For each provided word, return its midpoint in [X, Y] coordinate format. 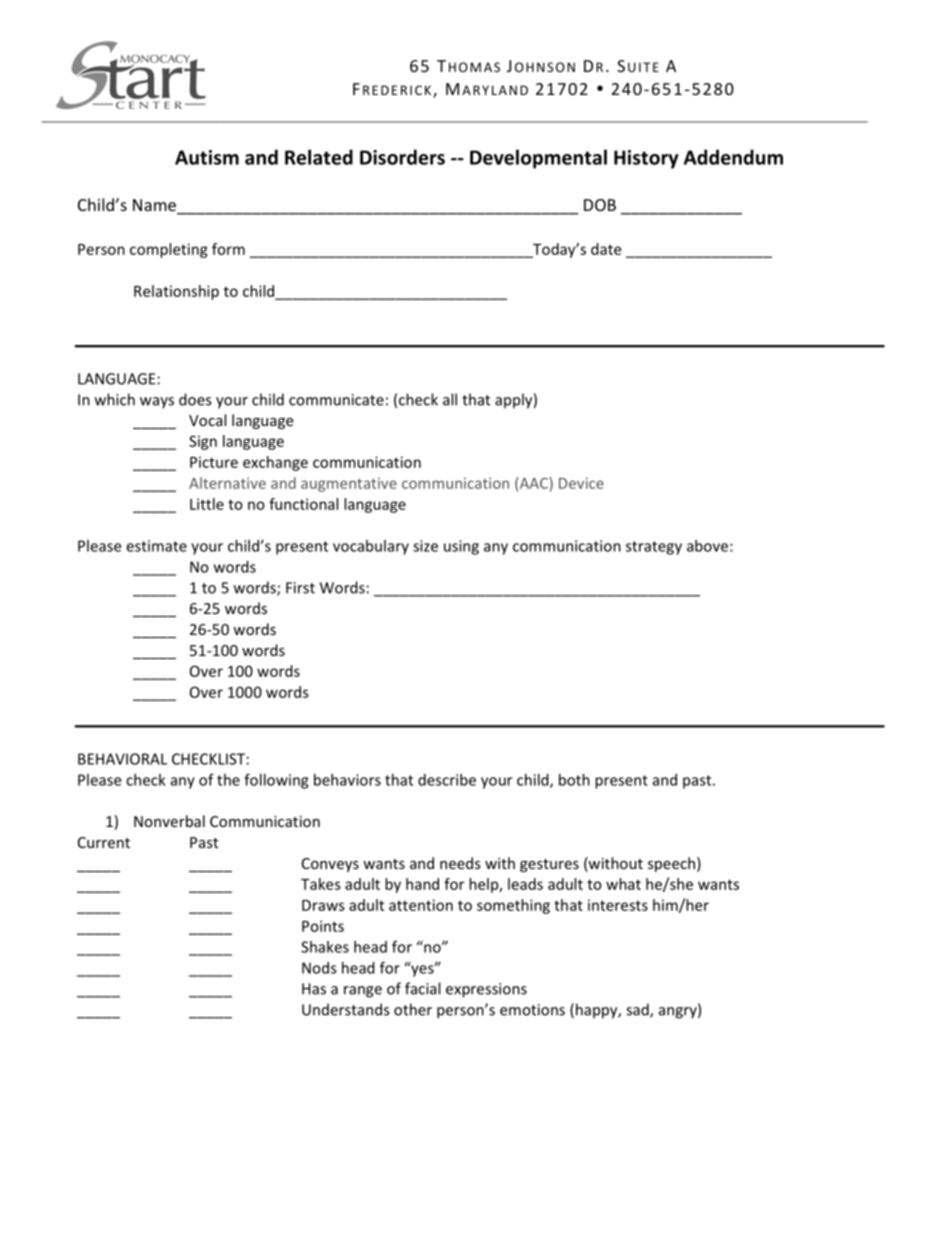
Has [314, 989]
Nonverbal [169, 821]
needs [460, 863]
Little [207, 504]
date [606, 249]
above [707, 546]
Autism [207, 157]
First [300, 588]
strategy [654, 548]
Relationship [176, 292]
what [623, 884]
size [425, 546]
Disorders [402, 157]
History [646, 159]
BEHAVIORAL [122, 759]
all [450, 399]
